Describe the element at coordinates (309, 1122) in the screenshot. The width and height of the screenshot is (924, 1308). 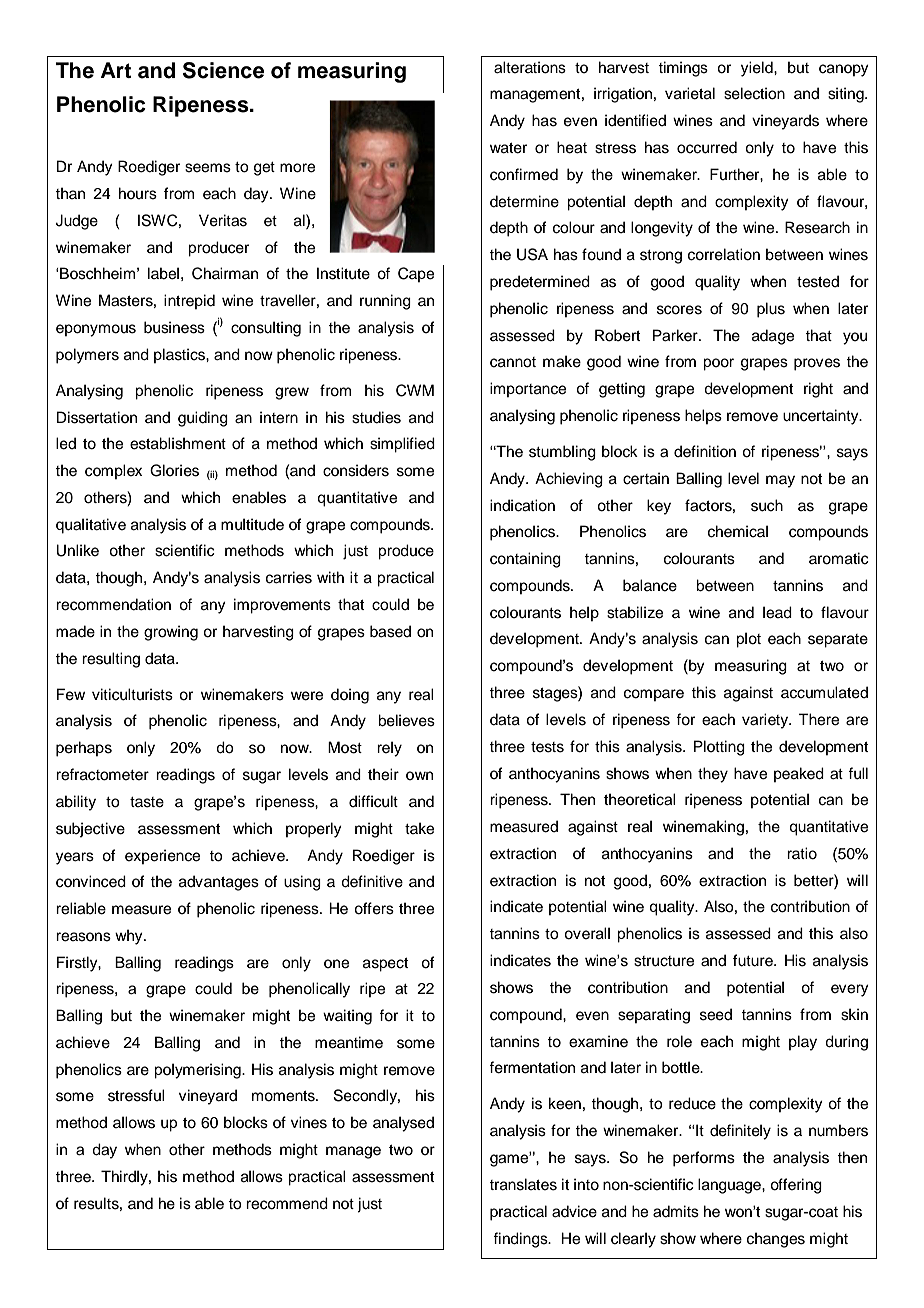
I see `vines` at that location.
